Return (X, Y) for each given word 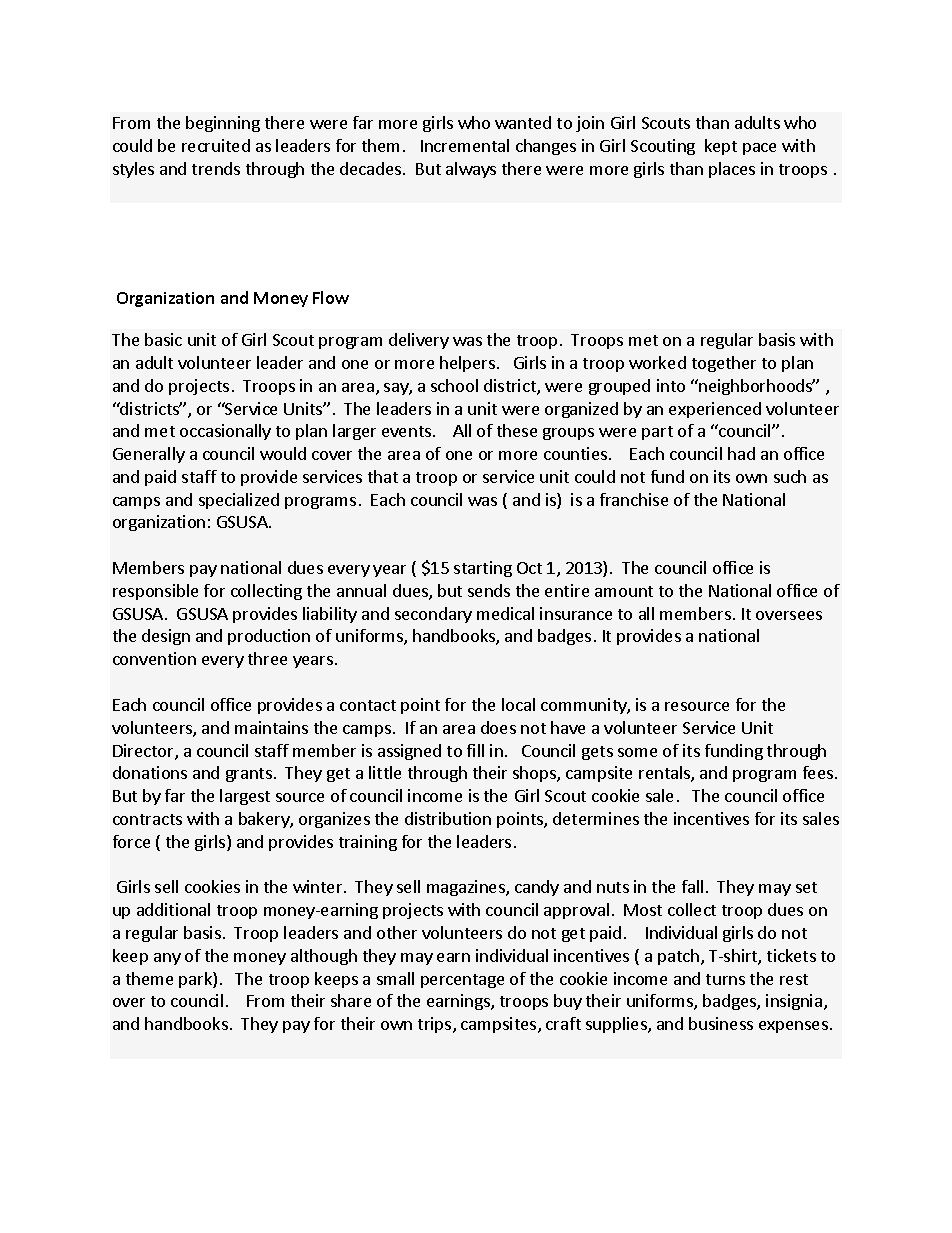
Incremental (465, 145)
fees (818, 772)
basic (163, 339)
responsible (155, 592)
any (167, 959)
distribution (448, 818)
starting (483, 569)
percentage (462, 981)
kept (721, 147)
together (724, 364)
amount (624, 591)
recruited (216, 145)
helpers (467, 364)
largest (245, 797)
